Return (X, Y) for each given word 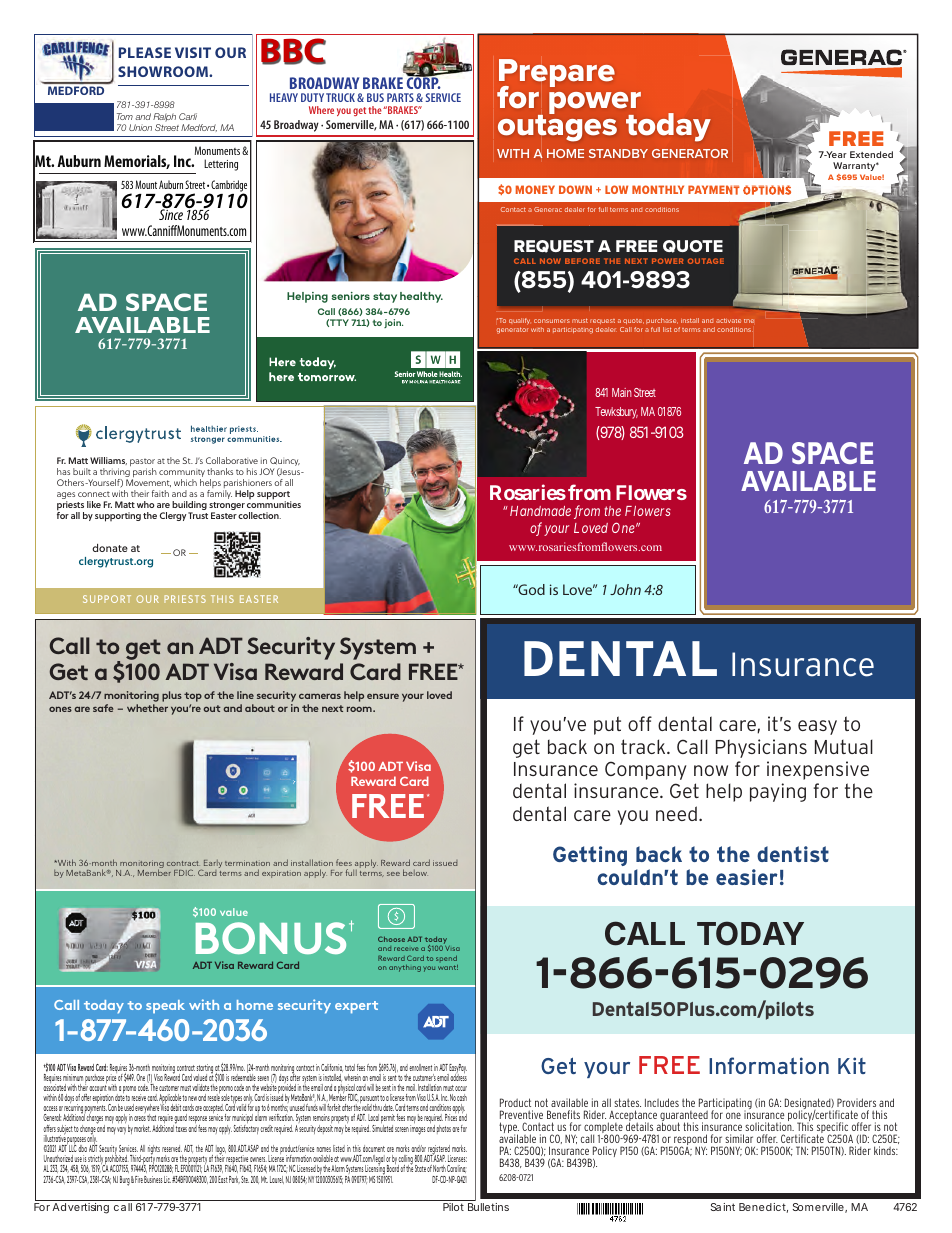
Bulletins (488, 1207)
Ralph (164, 117)
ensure (383, 696)
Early (212, 865)
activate (728, 320)
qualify (519, 323)
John (625, 589)
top (193, 698)
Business (153, 1179)
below (415, 872)
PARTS (400, 97)
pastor (142, 464)
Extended (871, 154)
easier (747, 877)
